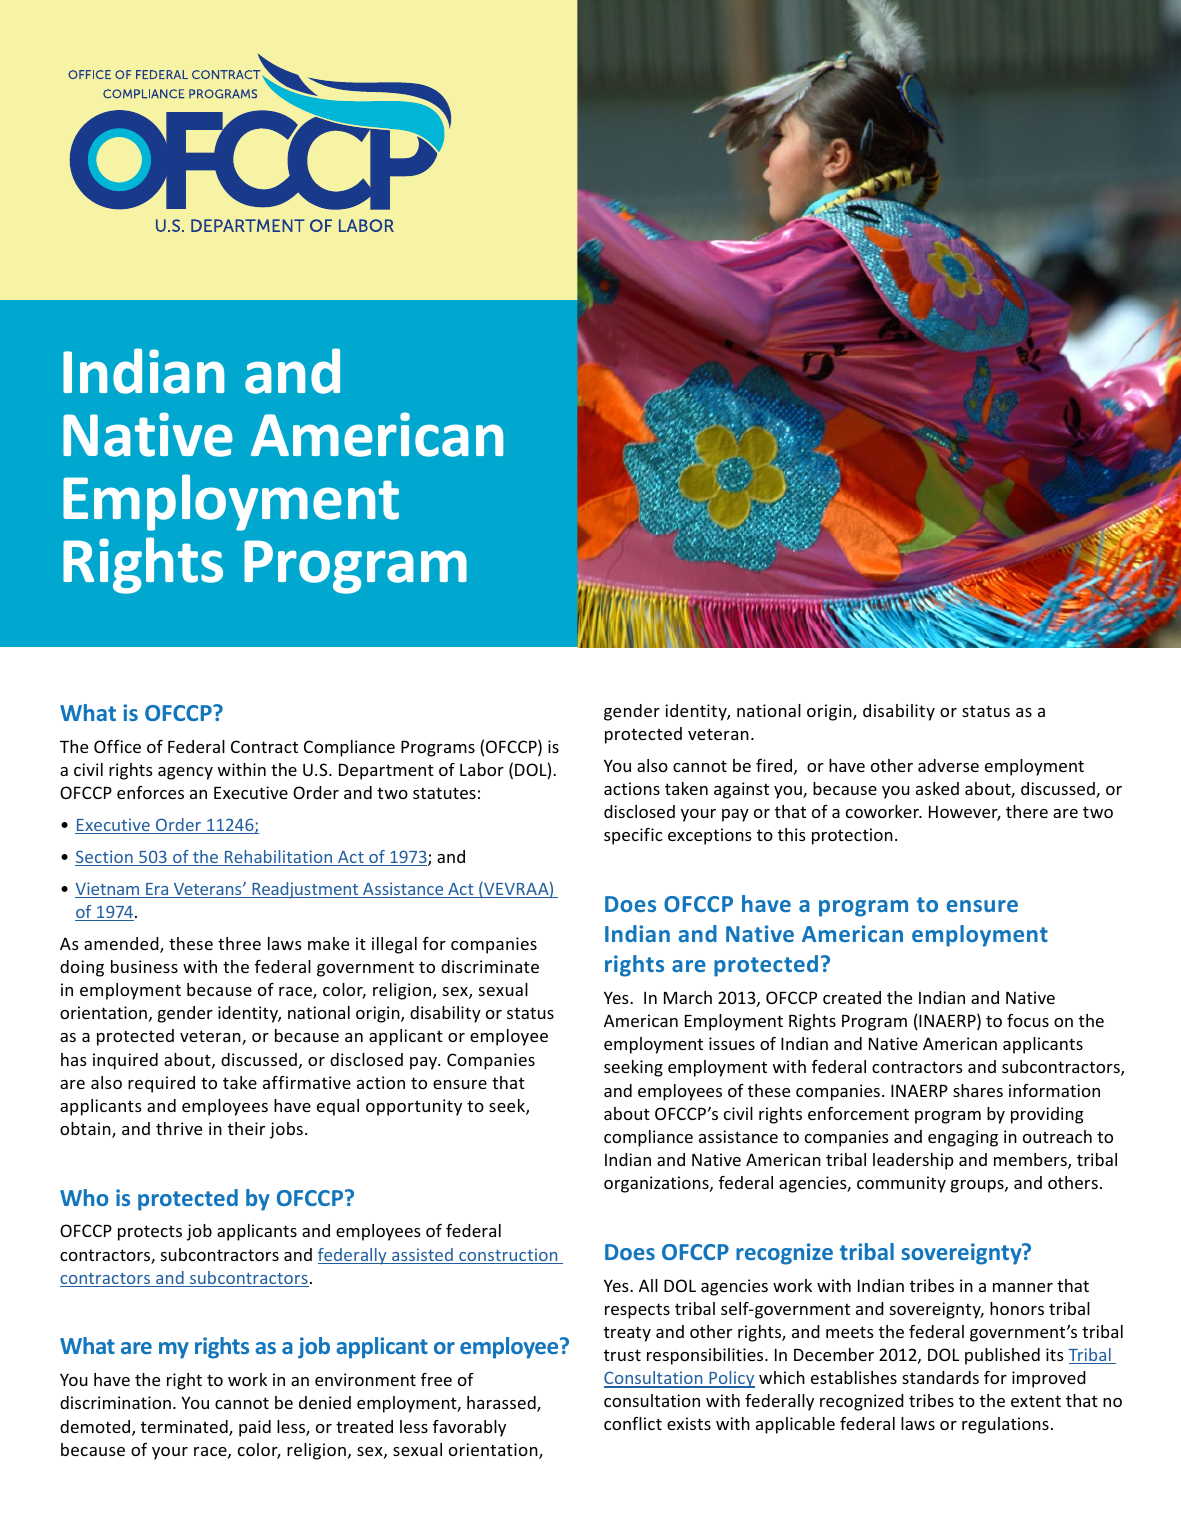 Image resolution: width=1181 pixels, height=1528 pixels. I want to click on discriminate, so click(490, 966).
